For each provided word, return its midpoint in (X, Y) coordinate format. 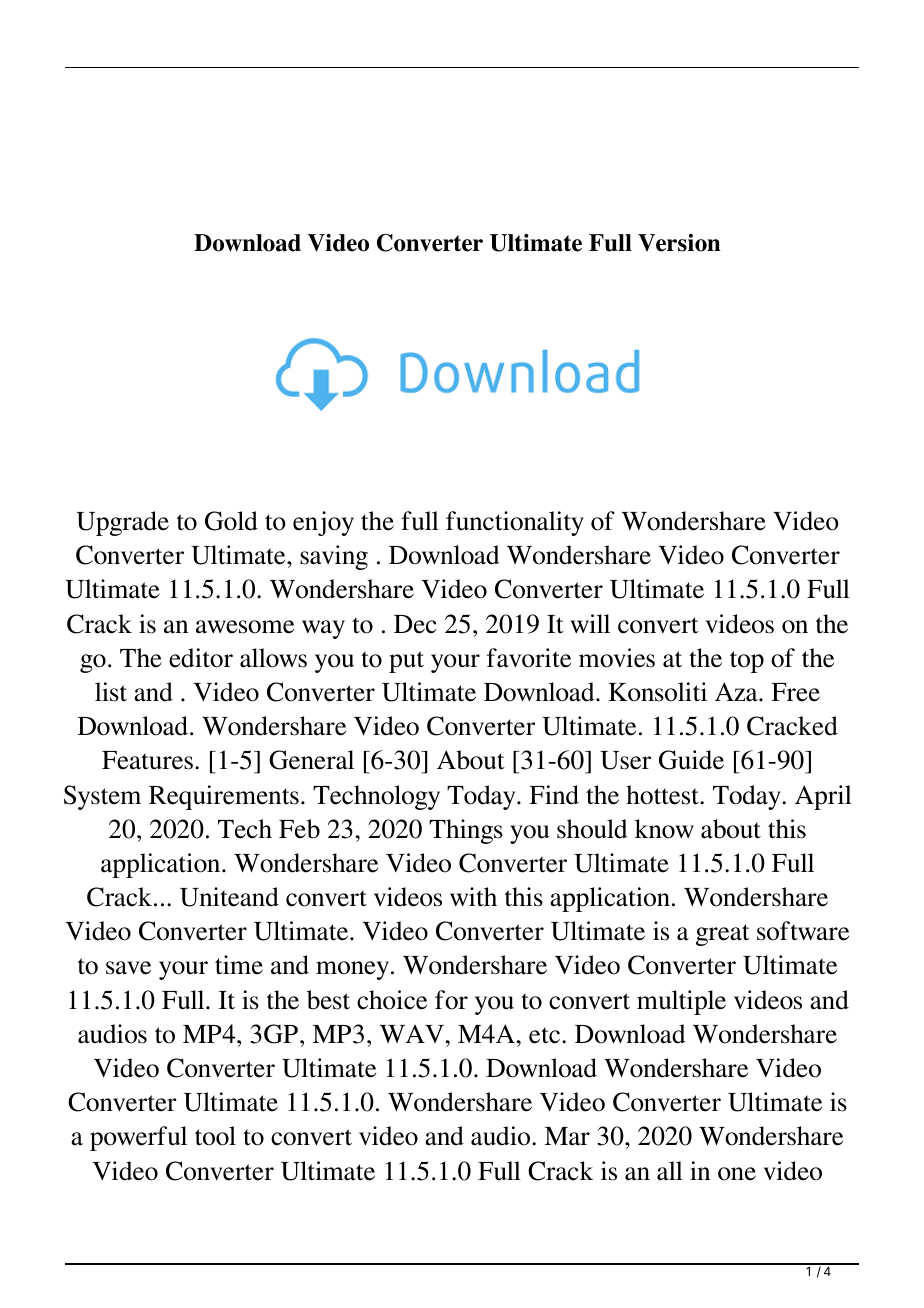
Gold (231, 521)
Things (466, 831)
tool (215, 1136)
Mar (567, 1136)
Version (679, 243)
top (747, 662)
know (664, 829)
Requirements (224, 797)
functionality (515, 523)
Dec (415, 624)
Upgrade (122, 523)
